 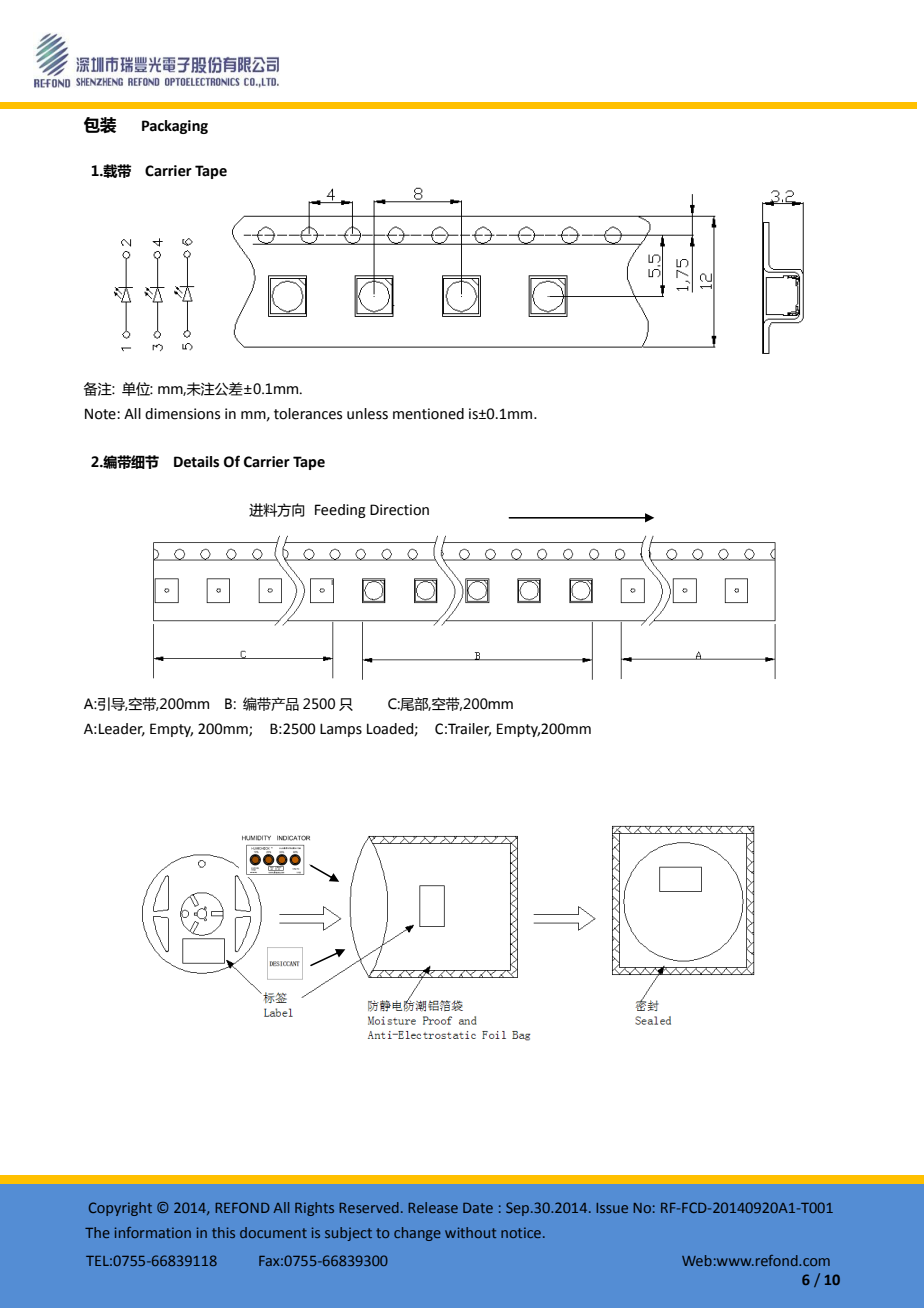 What do you see at coordinates (308, 414) in the screenshot?
I see `tolerances` at bounding box center [308, 414].
